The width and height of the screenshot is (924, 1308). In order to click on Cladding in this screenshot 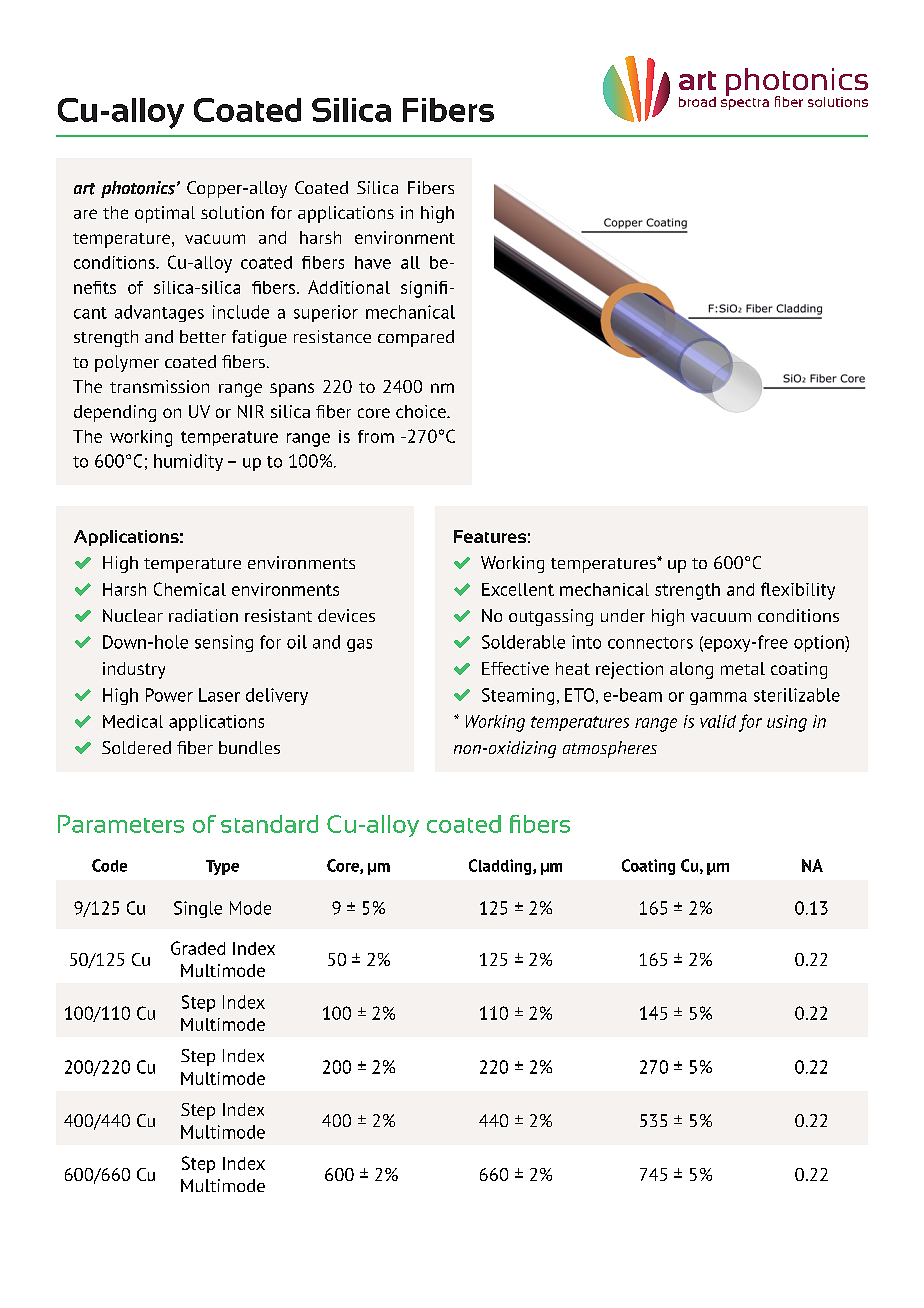, I will do `click(501, 867)`.
